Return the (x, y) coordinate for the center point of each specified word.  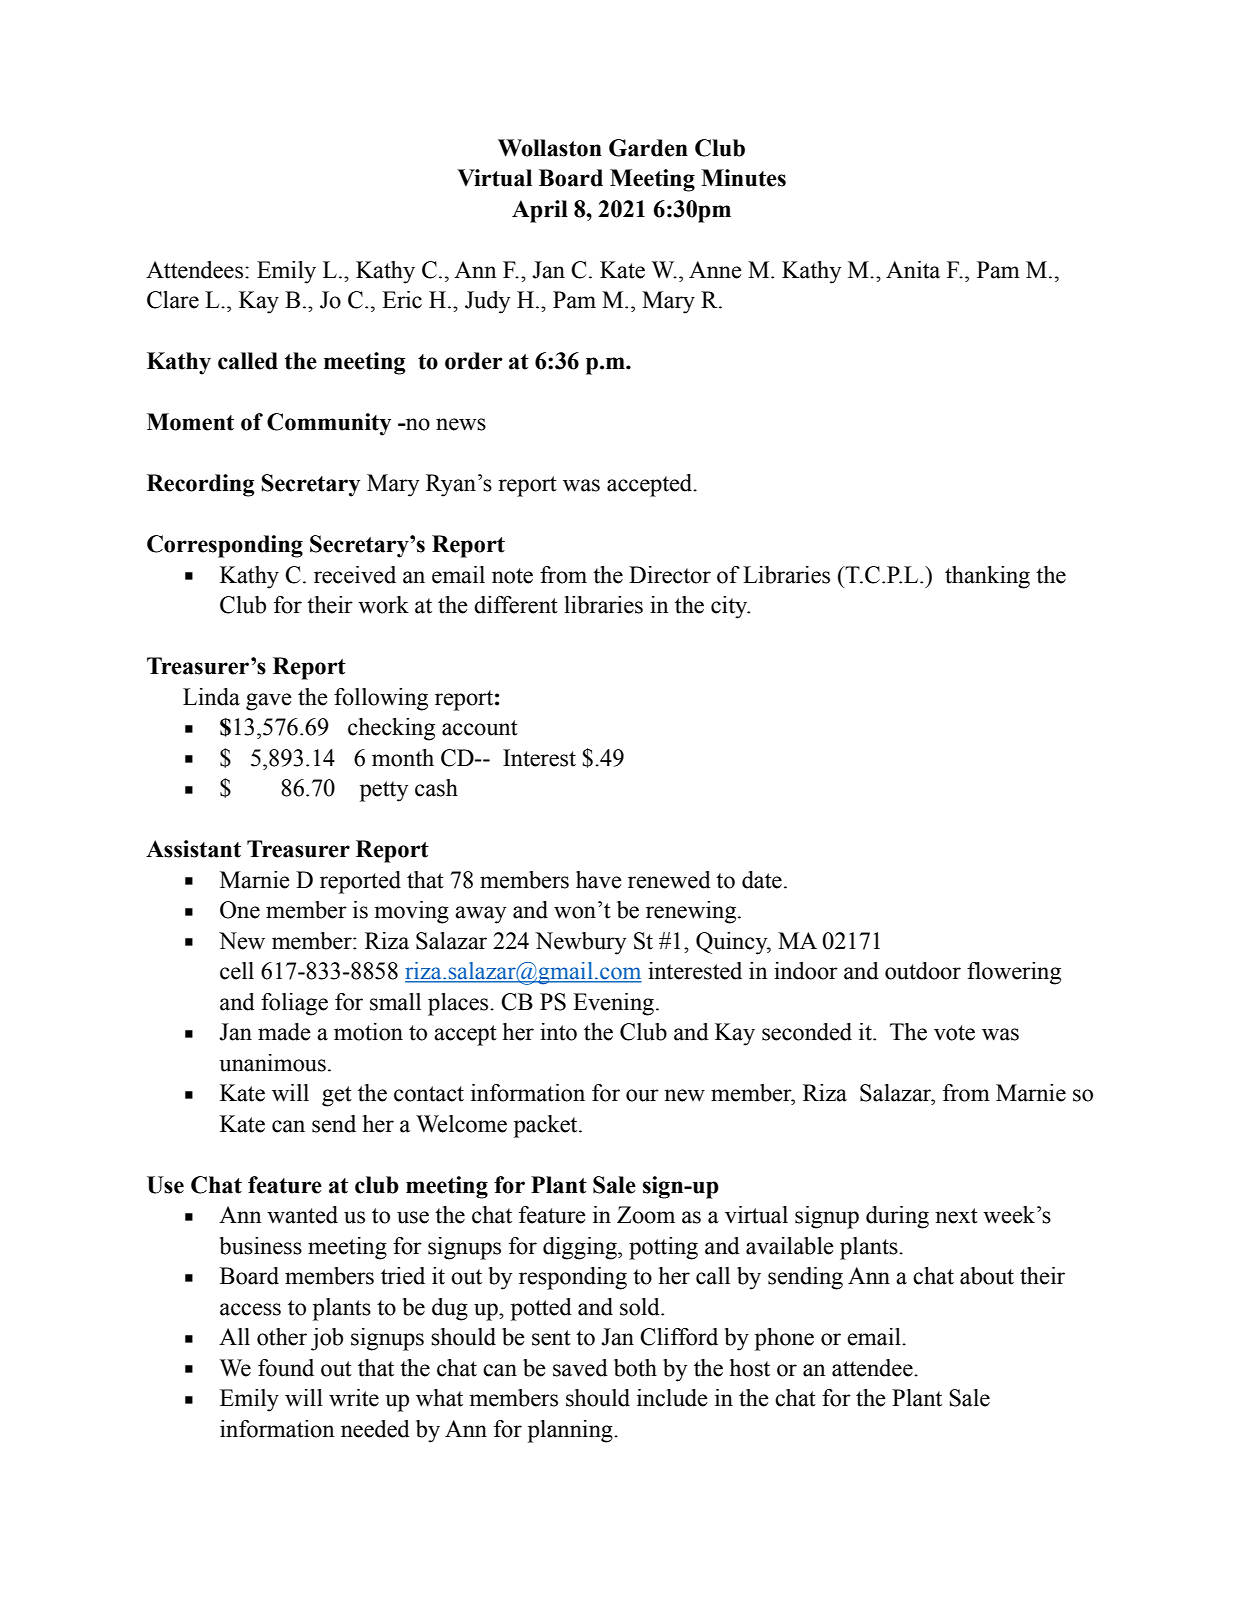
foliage (294, 1004)
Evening (613, 1004)
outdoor (923, 971)
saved (580, 1368)
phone (784, 1339)
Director (670, 575)
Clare (173, 300)
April (540, 211)
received (355, 575)
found (286, 1368)
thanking (987, 577)
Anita (913, 270)
